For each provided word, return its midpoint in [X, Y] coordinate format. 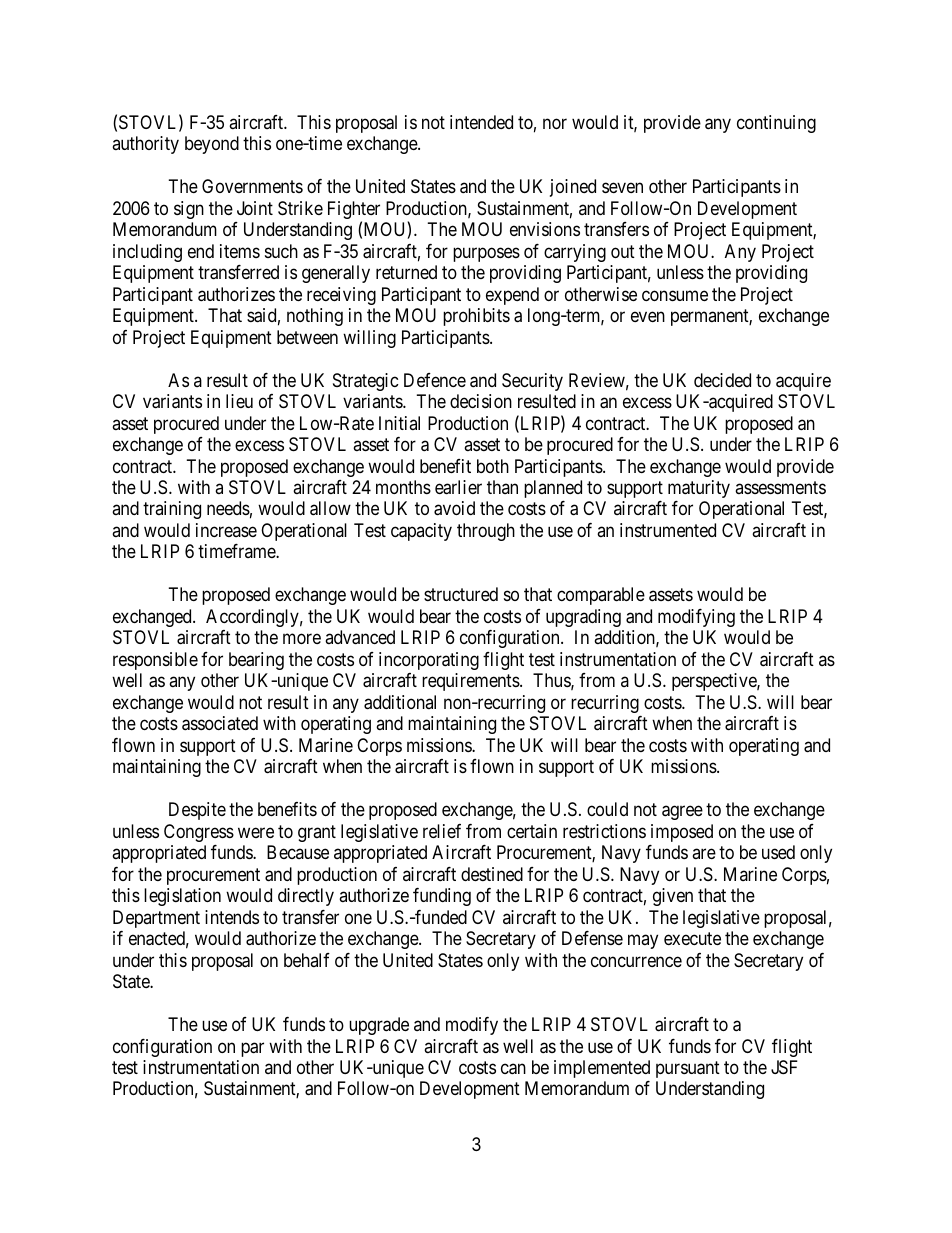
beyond [212, 145]
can [513, 1069]
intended [481, 122]
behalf [307, 960]
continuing [776, 124]
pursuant [688, 1069]
